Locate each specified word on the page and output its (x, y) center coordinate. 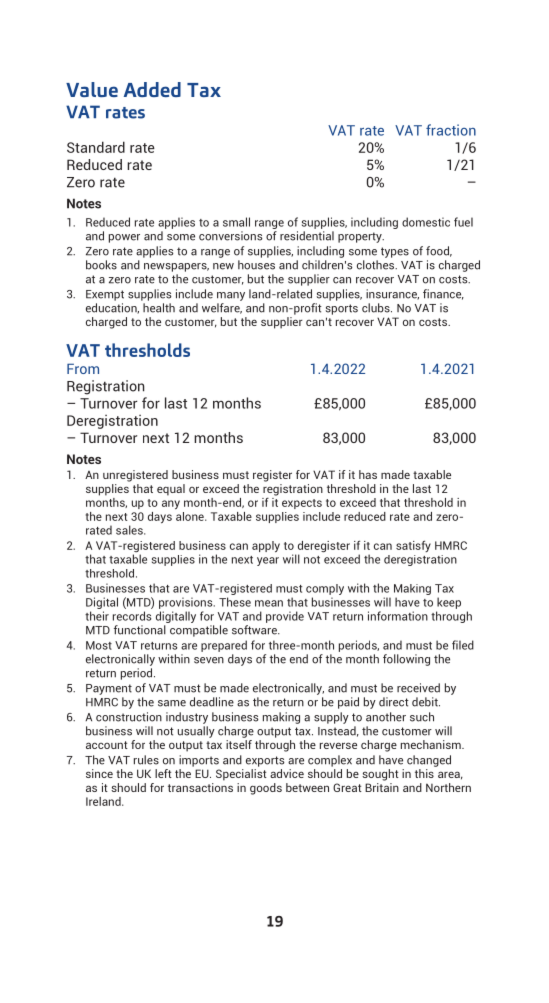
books (101, 265)
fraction (451, 130)
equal (171, 490)
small (236, 222)
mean (269, 603)
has (368, 474)
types (395, 252)
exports (265, 761)
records (132, 616)
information (398, 616)
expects (302, 504)
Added (152, 89)
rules (146, 760)
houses (256, 265)
